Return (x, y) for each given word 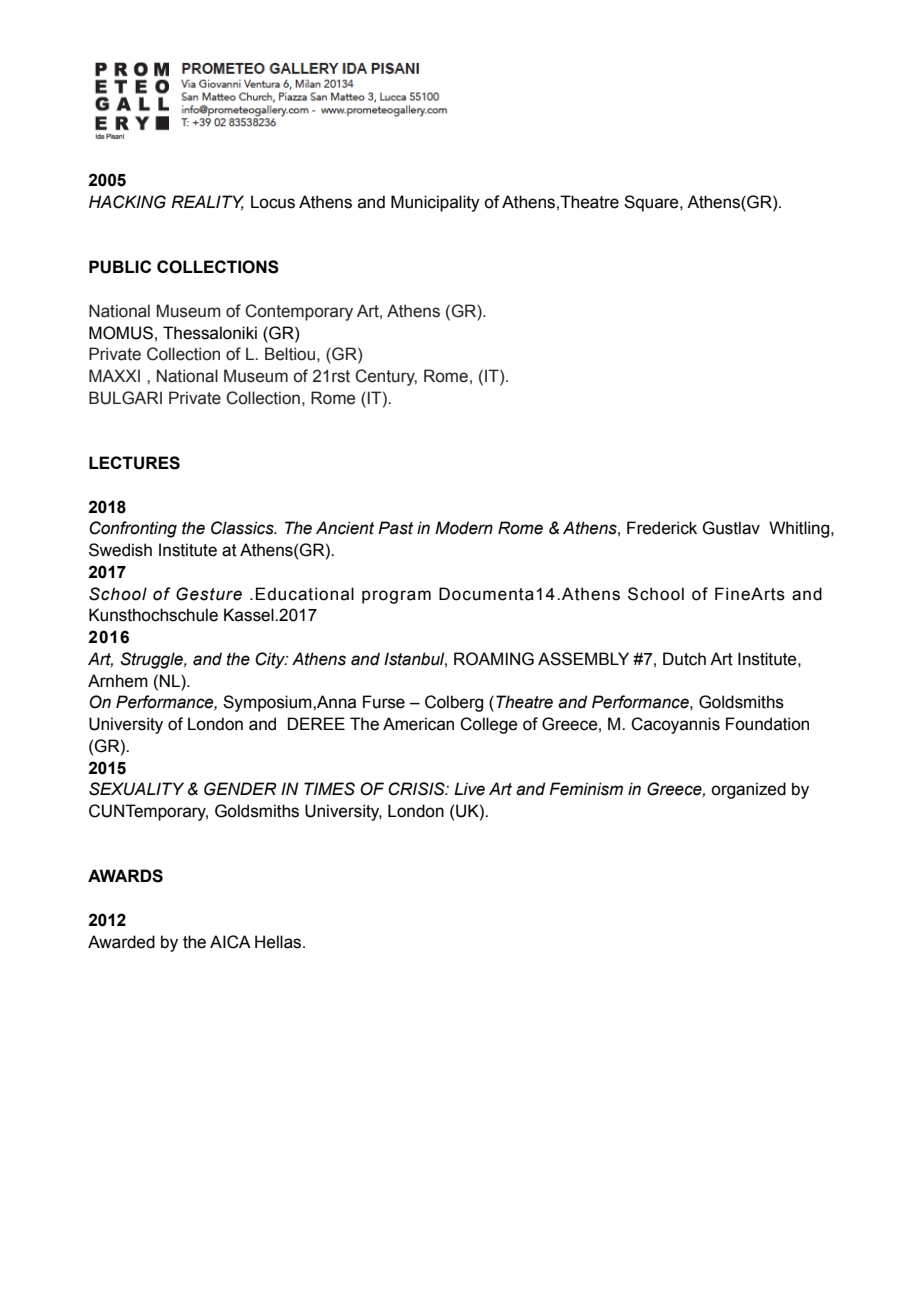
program (396, 597)
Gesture (209, 594)
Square (652, 203)
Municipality (435, 203)
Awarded (121, 942)
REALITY (207, 202)
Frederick (662, 528)
